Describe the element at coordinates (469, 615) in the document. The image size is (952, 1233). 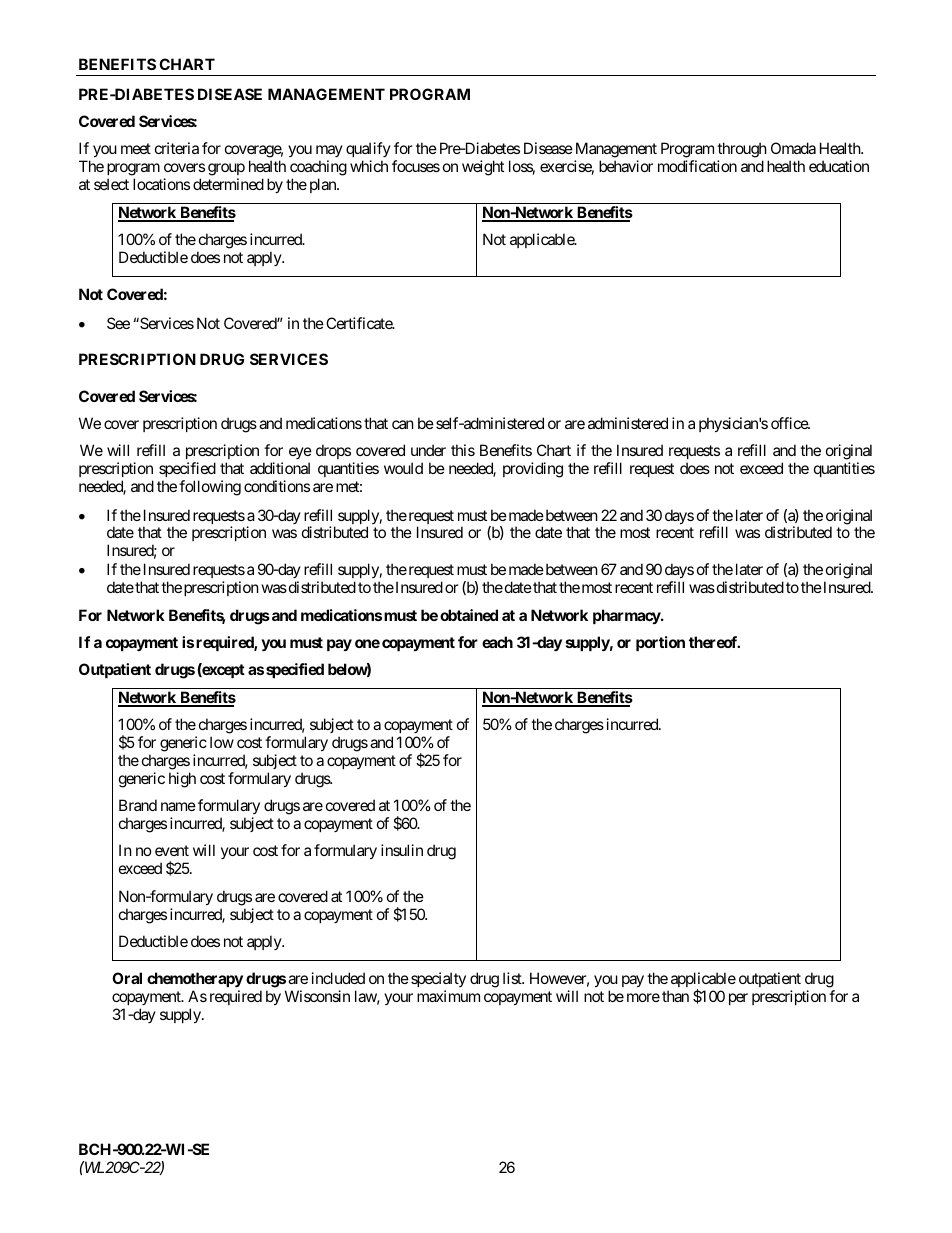
I see `obtained` at that location.
